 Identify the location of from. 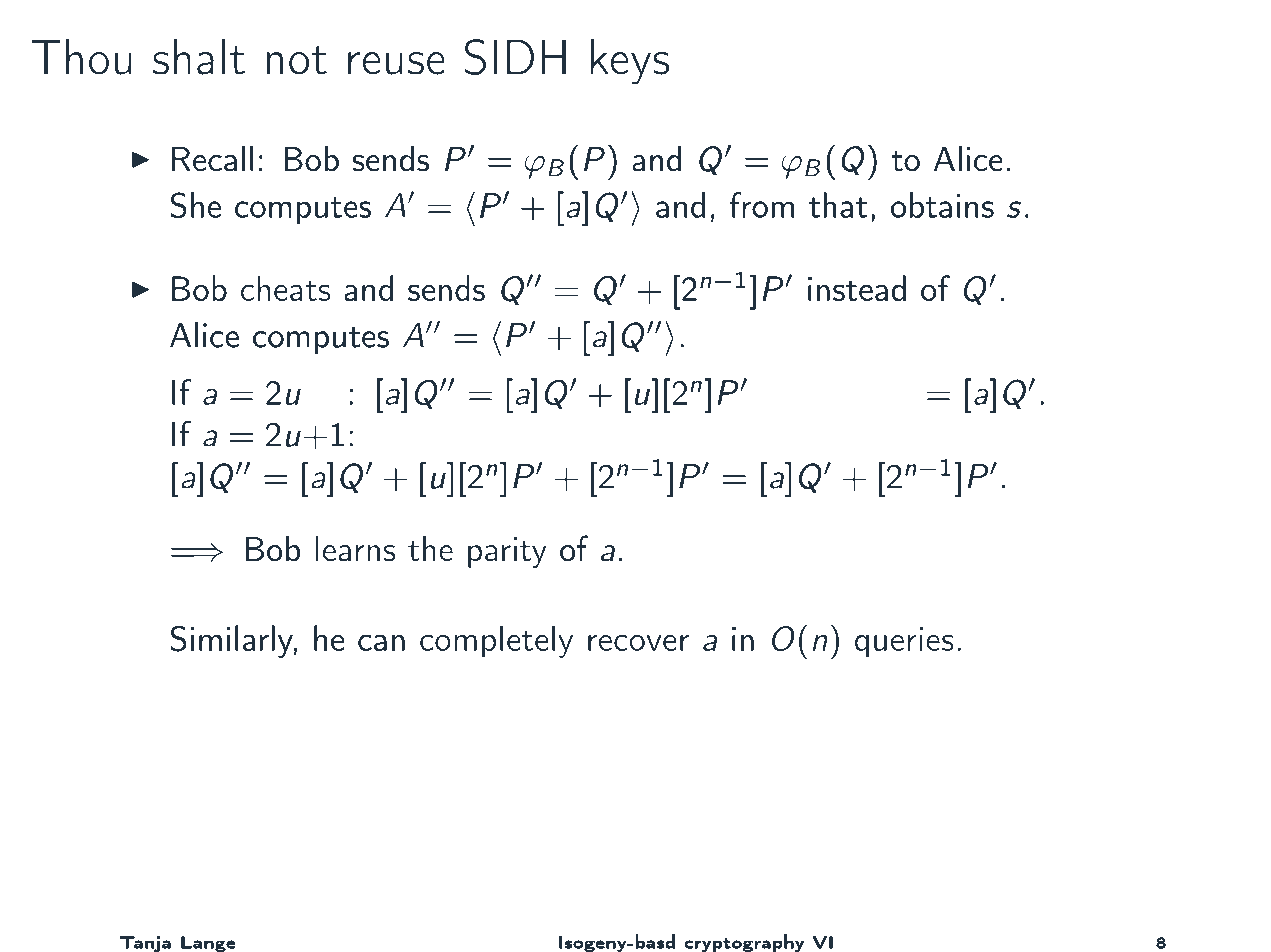
(762, 205).
